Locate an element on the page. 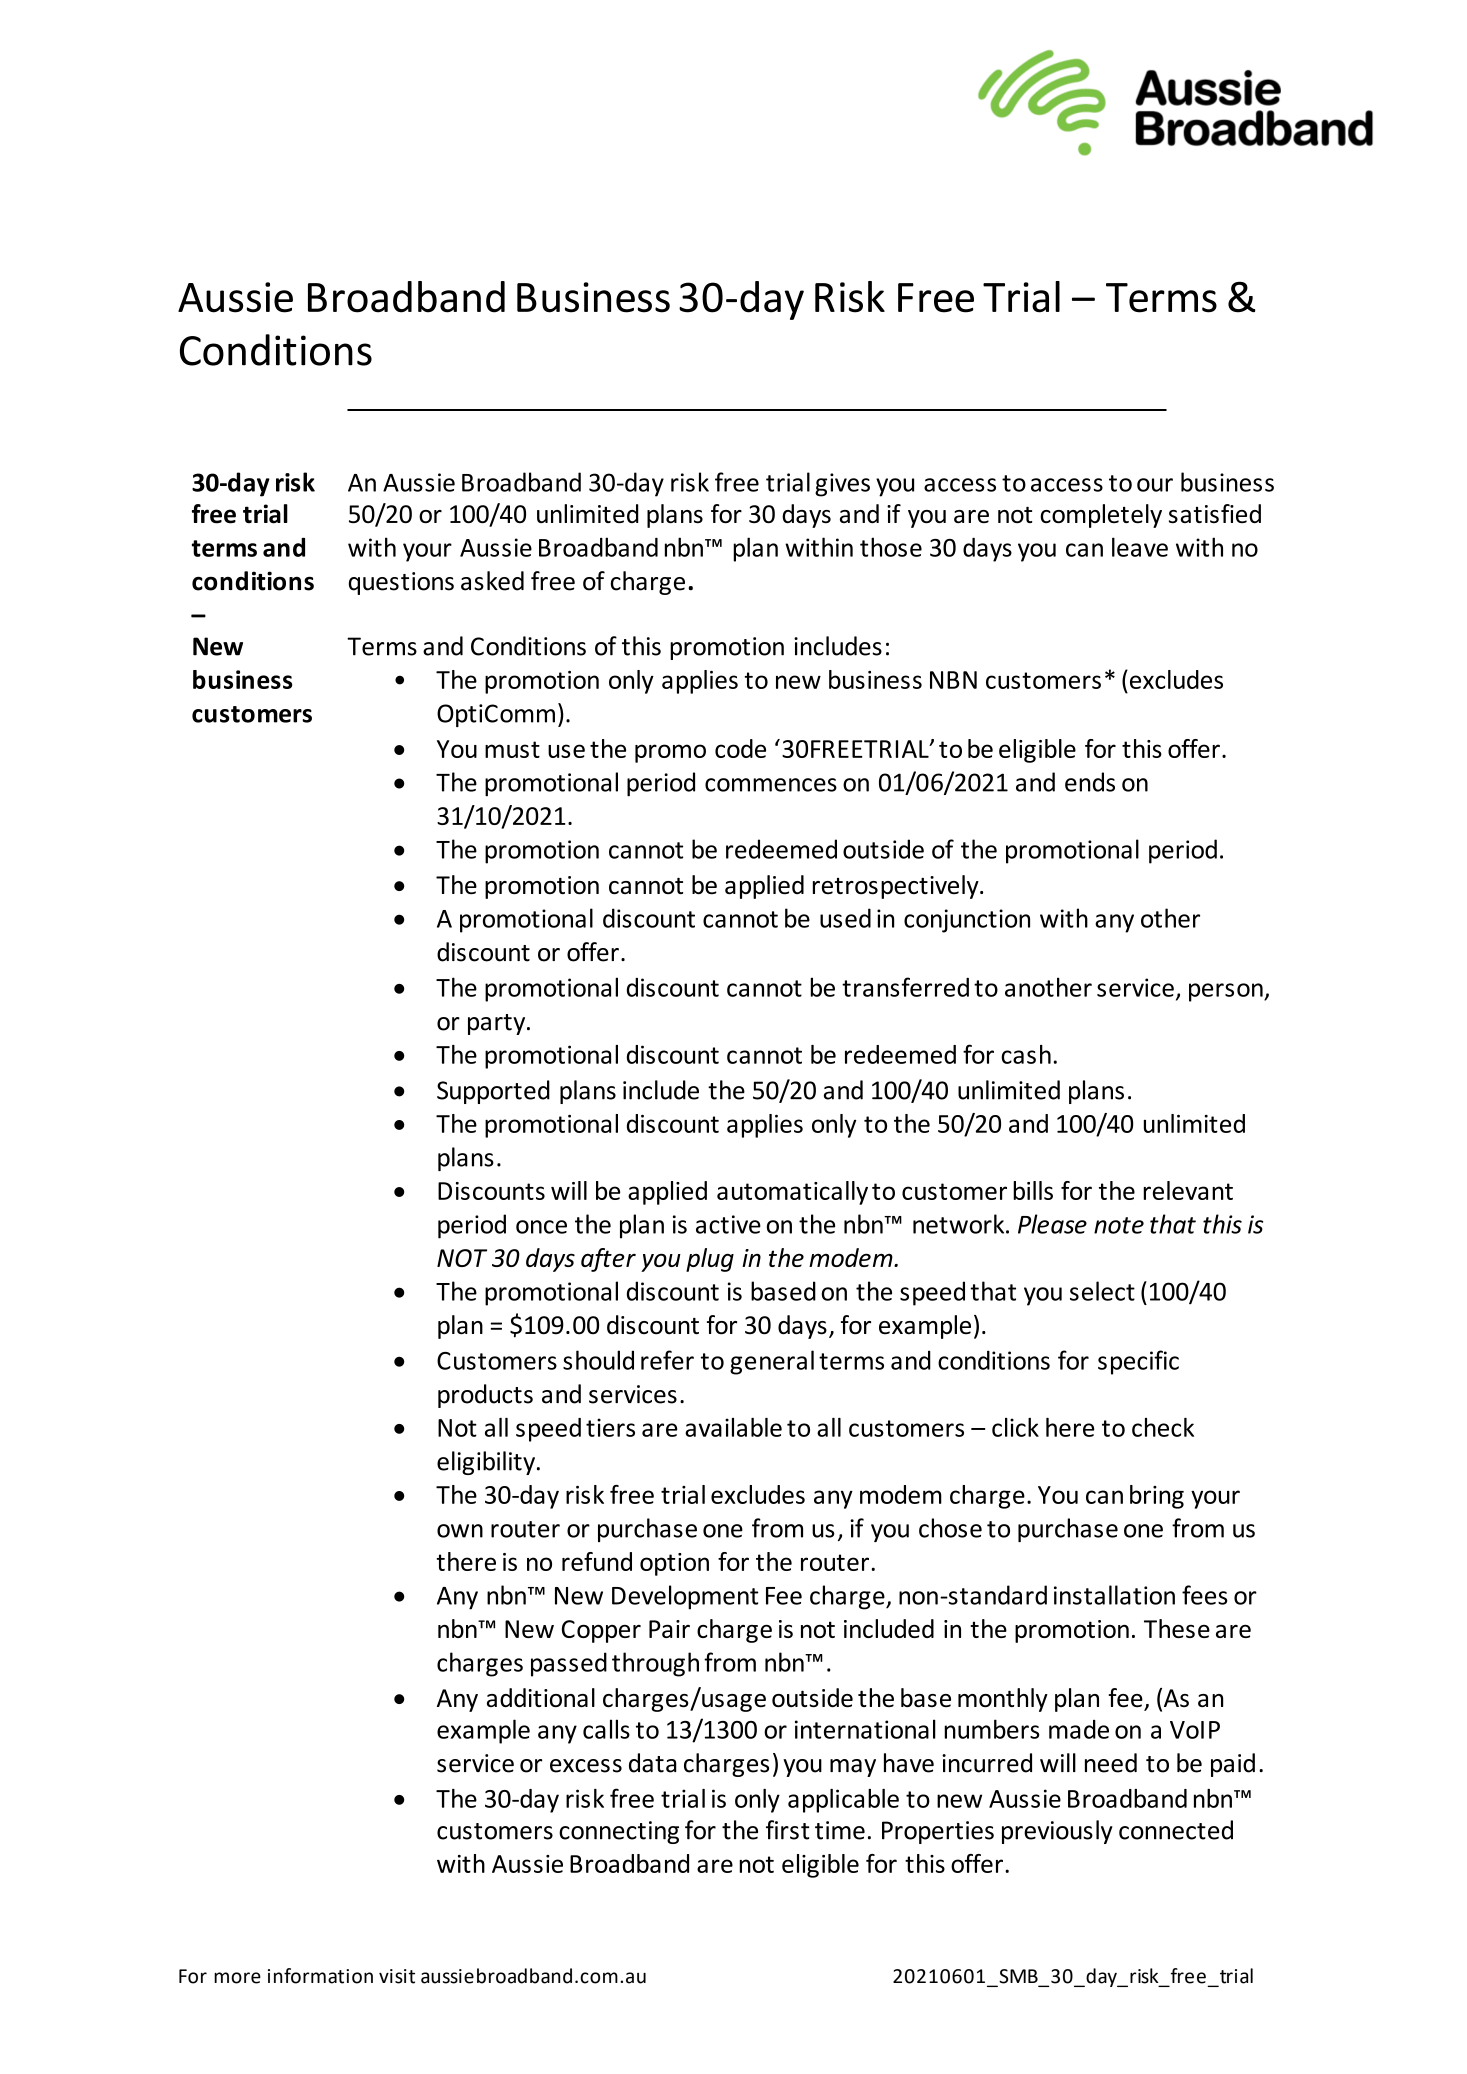  first is located at coordinates (788, 1830).
